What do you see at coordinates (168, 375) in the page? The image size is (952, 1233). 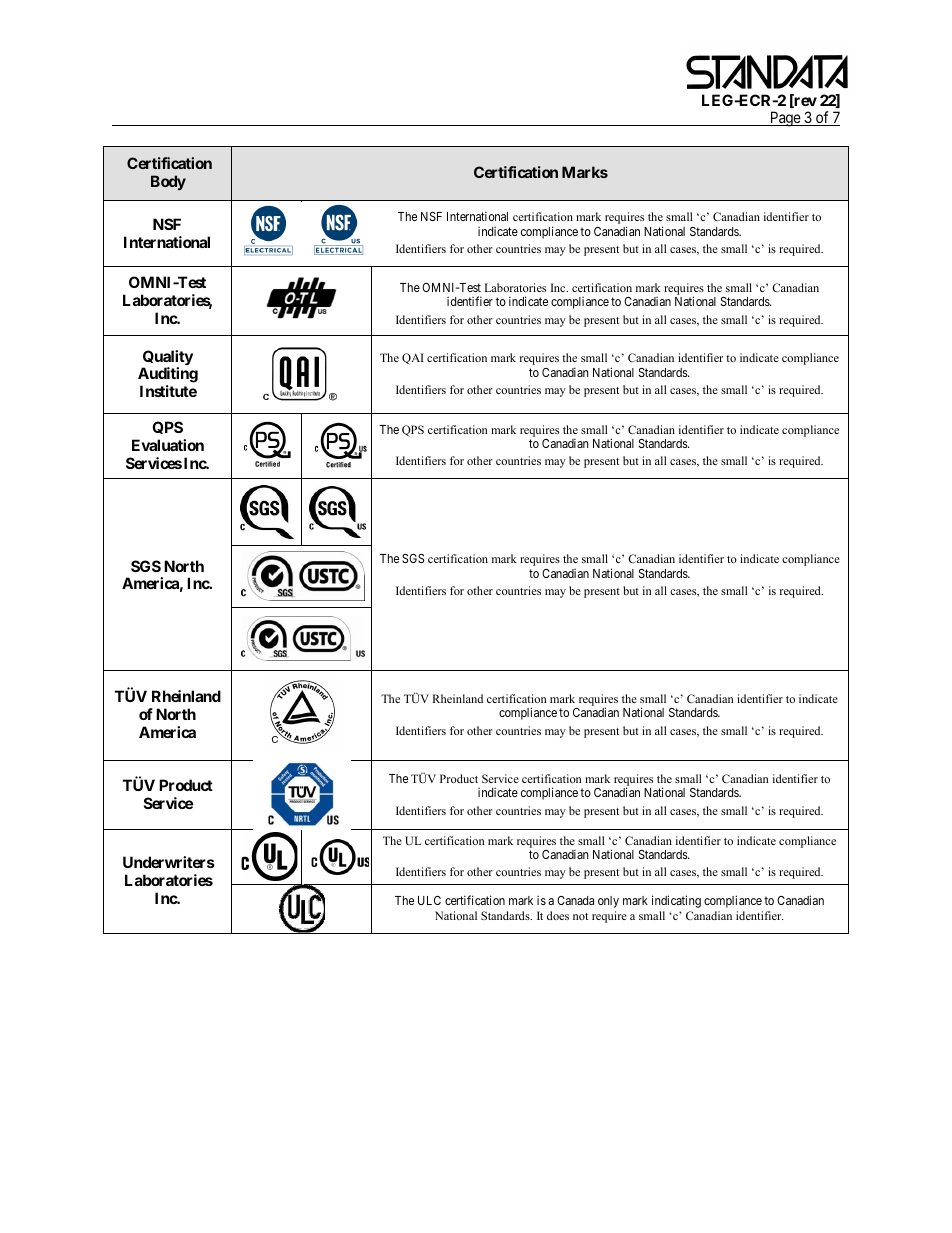 I see `Auditing` at bounding box center [168, 375].
